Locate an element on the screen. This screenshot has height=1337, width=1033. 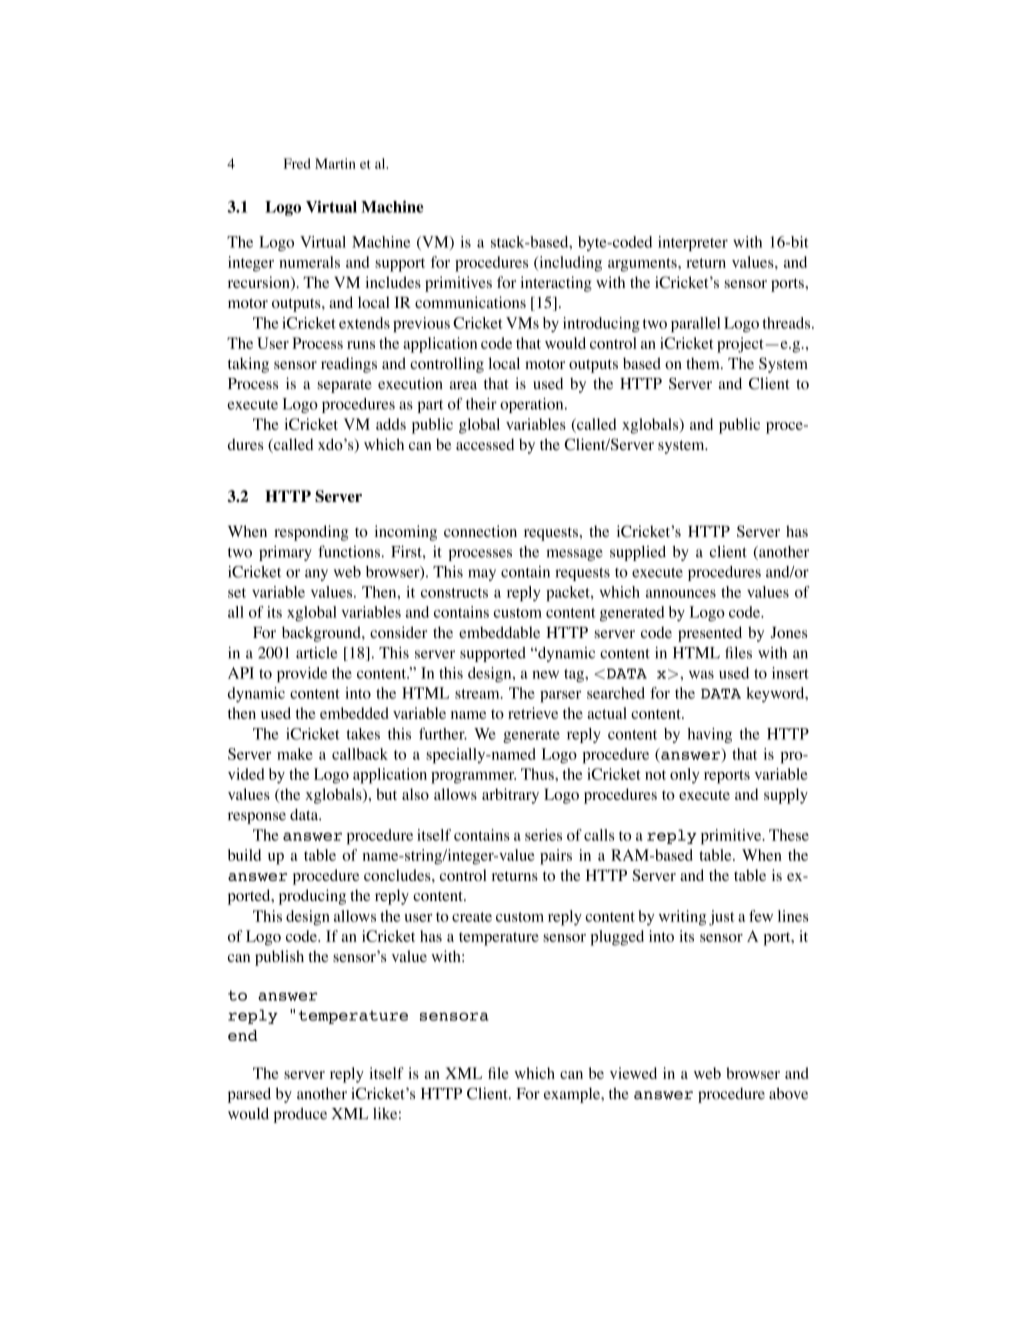
example is located at coordinates (573, 1095).
